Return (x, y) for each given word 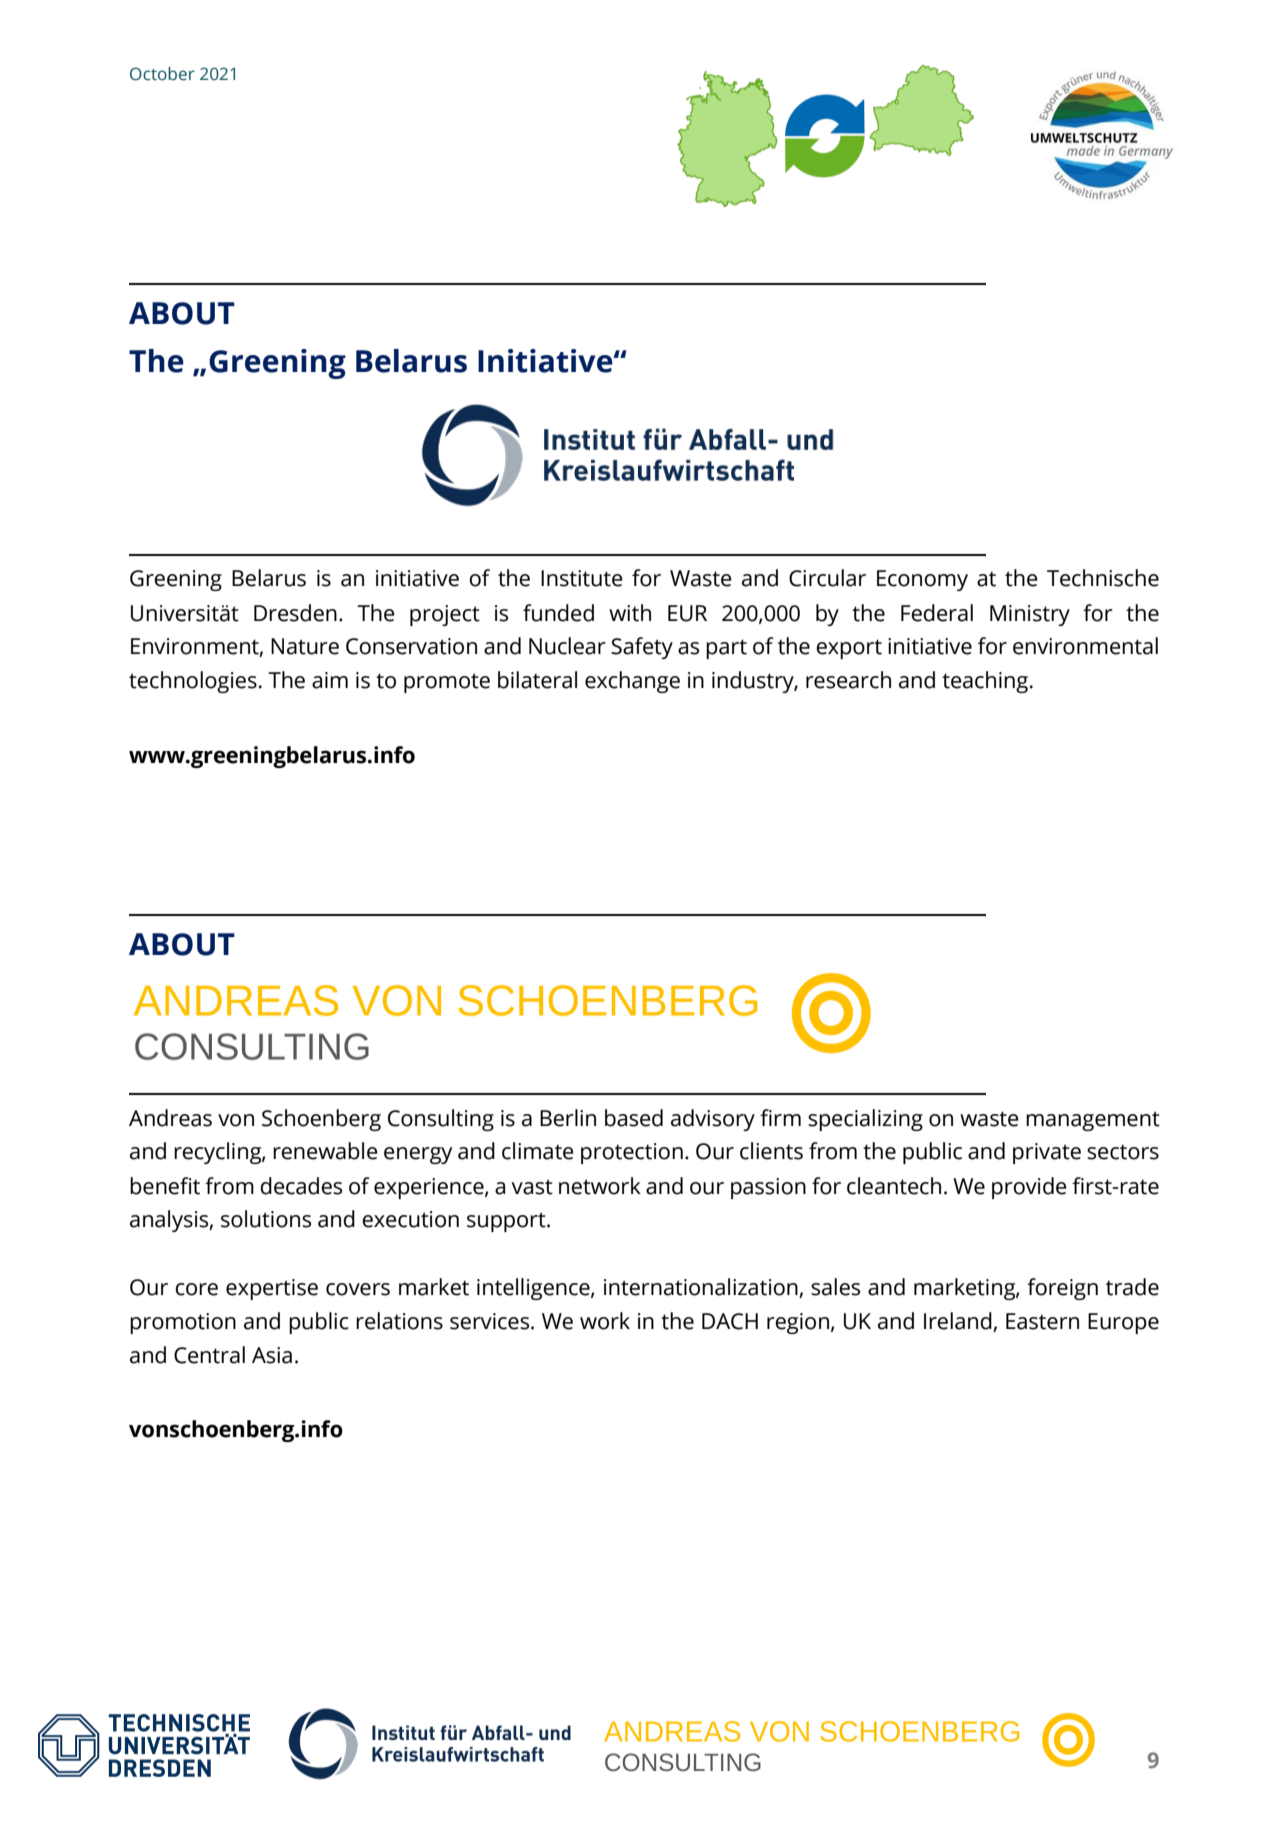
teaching (985, 682)
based (634, 1118)
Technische (1103, 578)
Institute (582, 578)
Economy (922, 580)
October (162, 74)
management (1093, 1121)
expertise (272, 1289)
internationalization (702, 1288)
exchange (632, 682)
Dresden (295, 613)
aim (330, 680)
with (630, 613)
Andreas (170, 1118)
